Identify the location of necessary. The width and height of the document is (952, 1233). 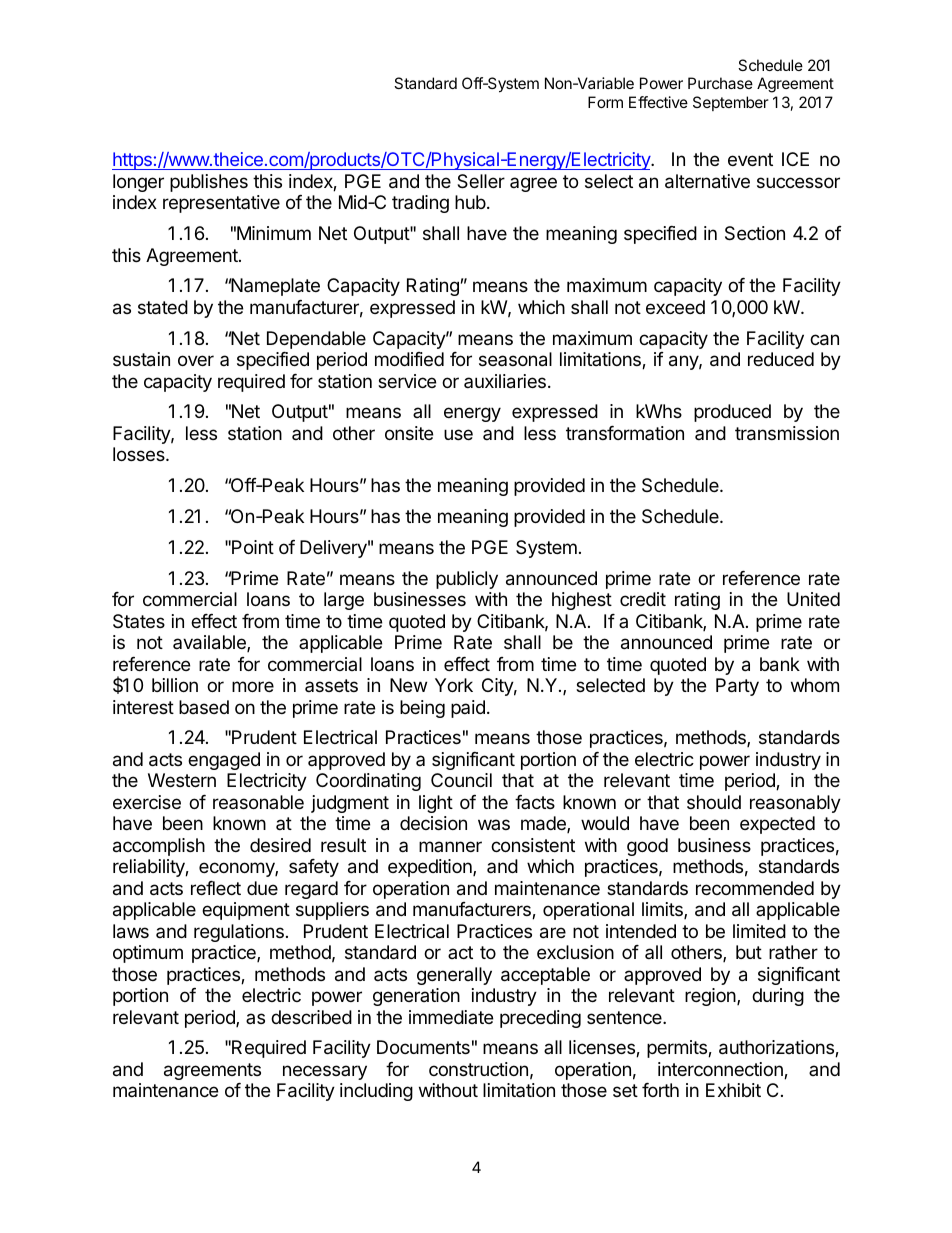
(325, 1072).
